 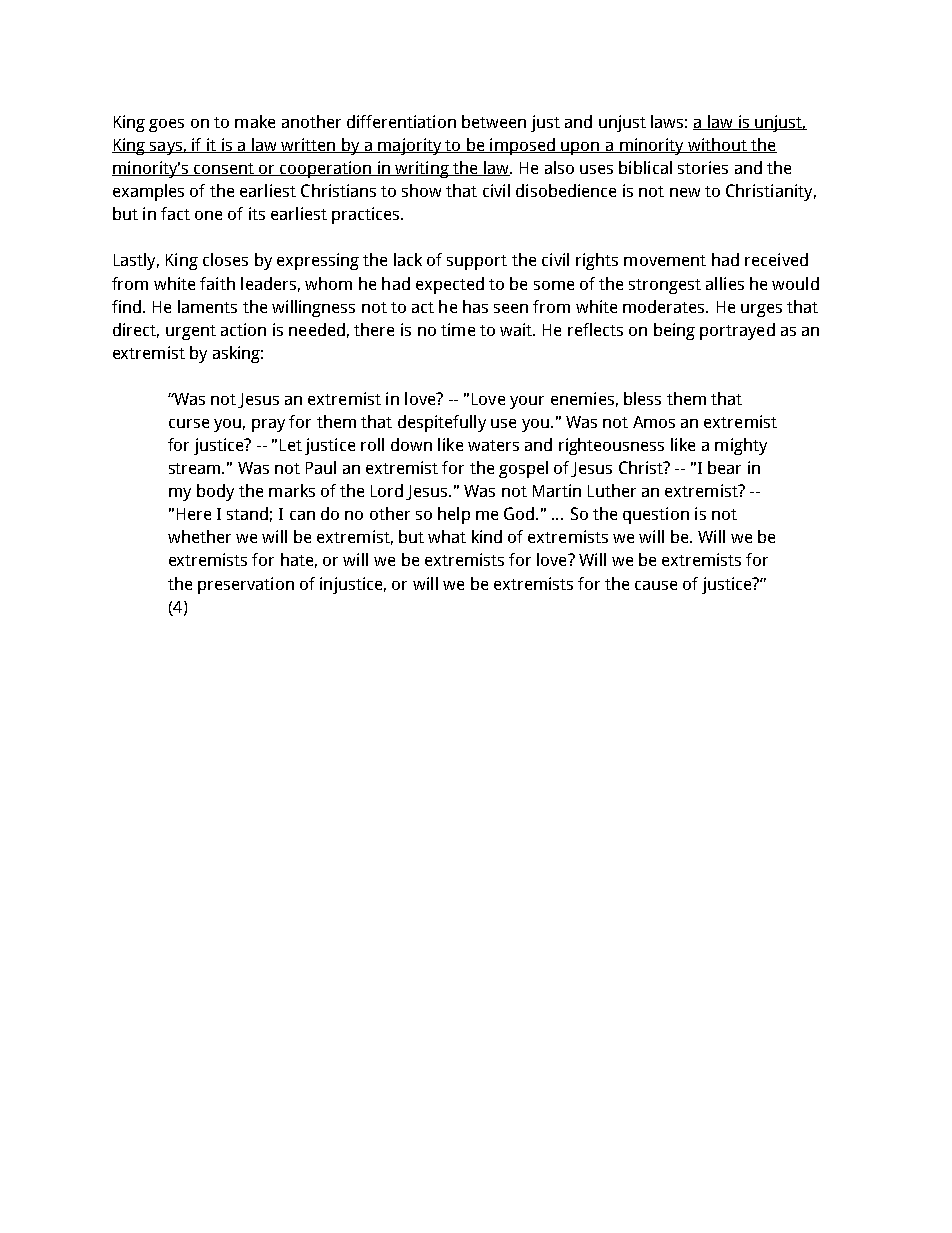 I want to click on time, so click(x=458, y=329).
